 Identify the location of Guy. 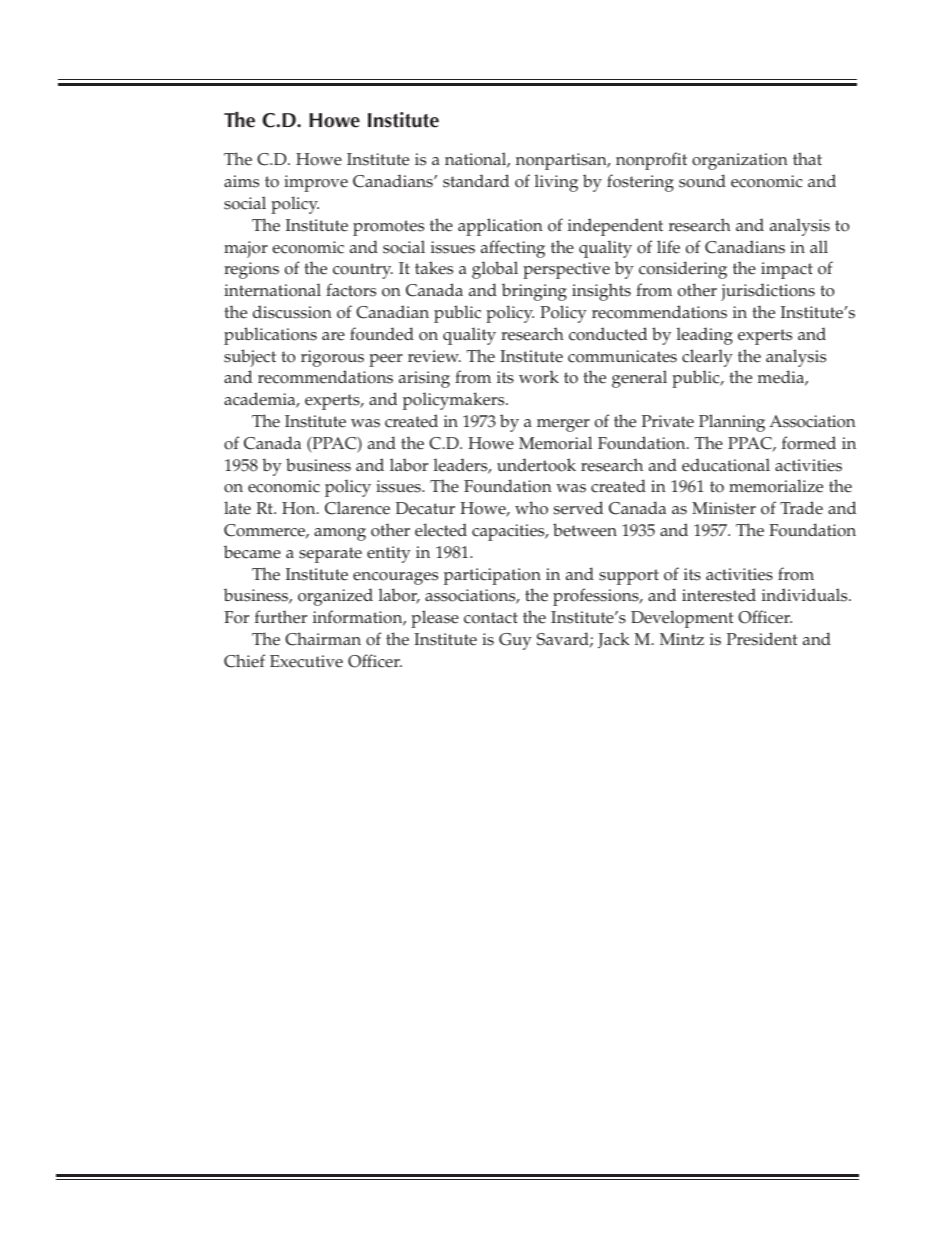
(515, 641).
